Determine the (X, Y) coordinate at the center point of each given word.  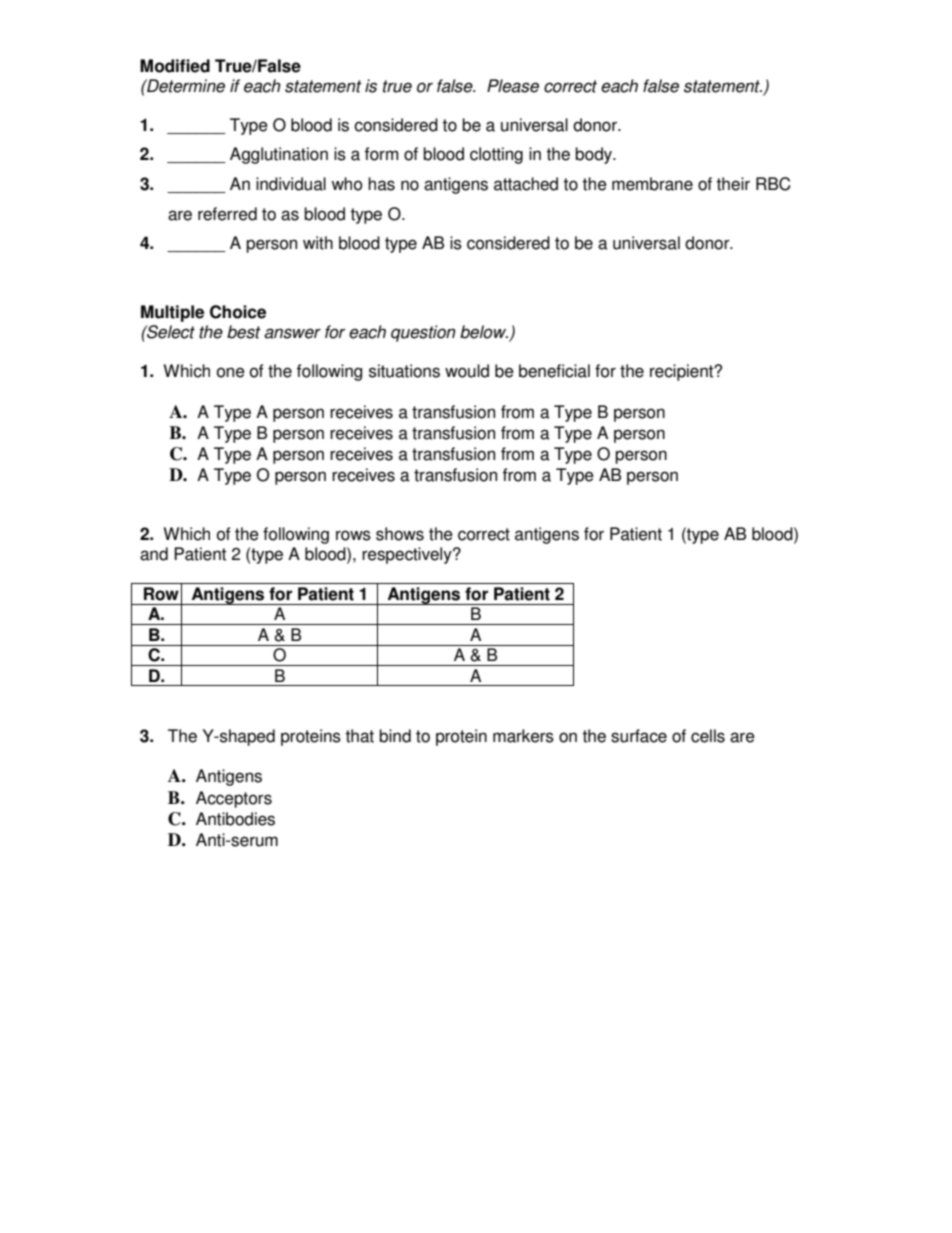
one (231, 372)
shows (400, 534)
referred (227, 214)
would (467, 371)
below (484, 332)
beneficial (554, 371)
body (595, 155)
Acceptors (234, 799)
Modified (175, 66)
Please (513, 86)
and (154, 554)
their (733, 184)
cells (708, 736)
